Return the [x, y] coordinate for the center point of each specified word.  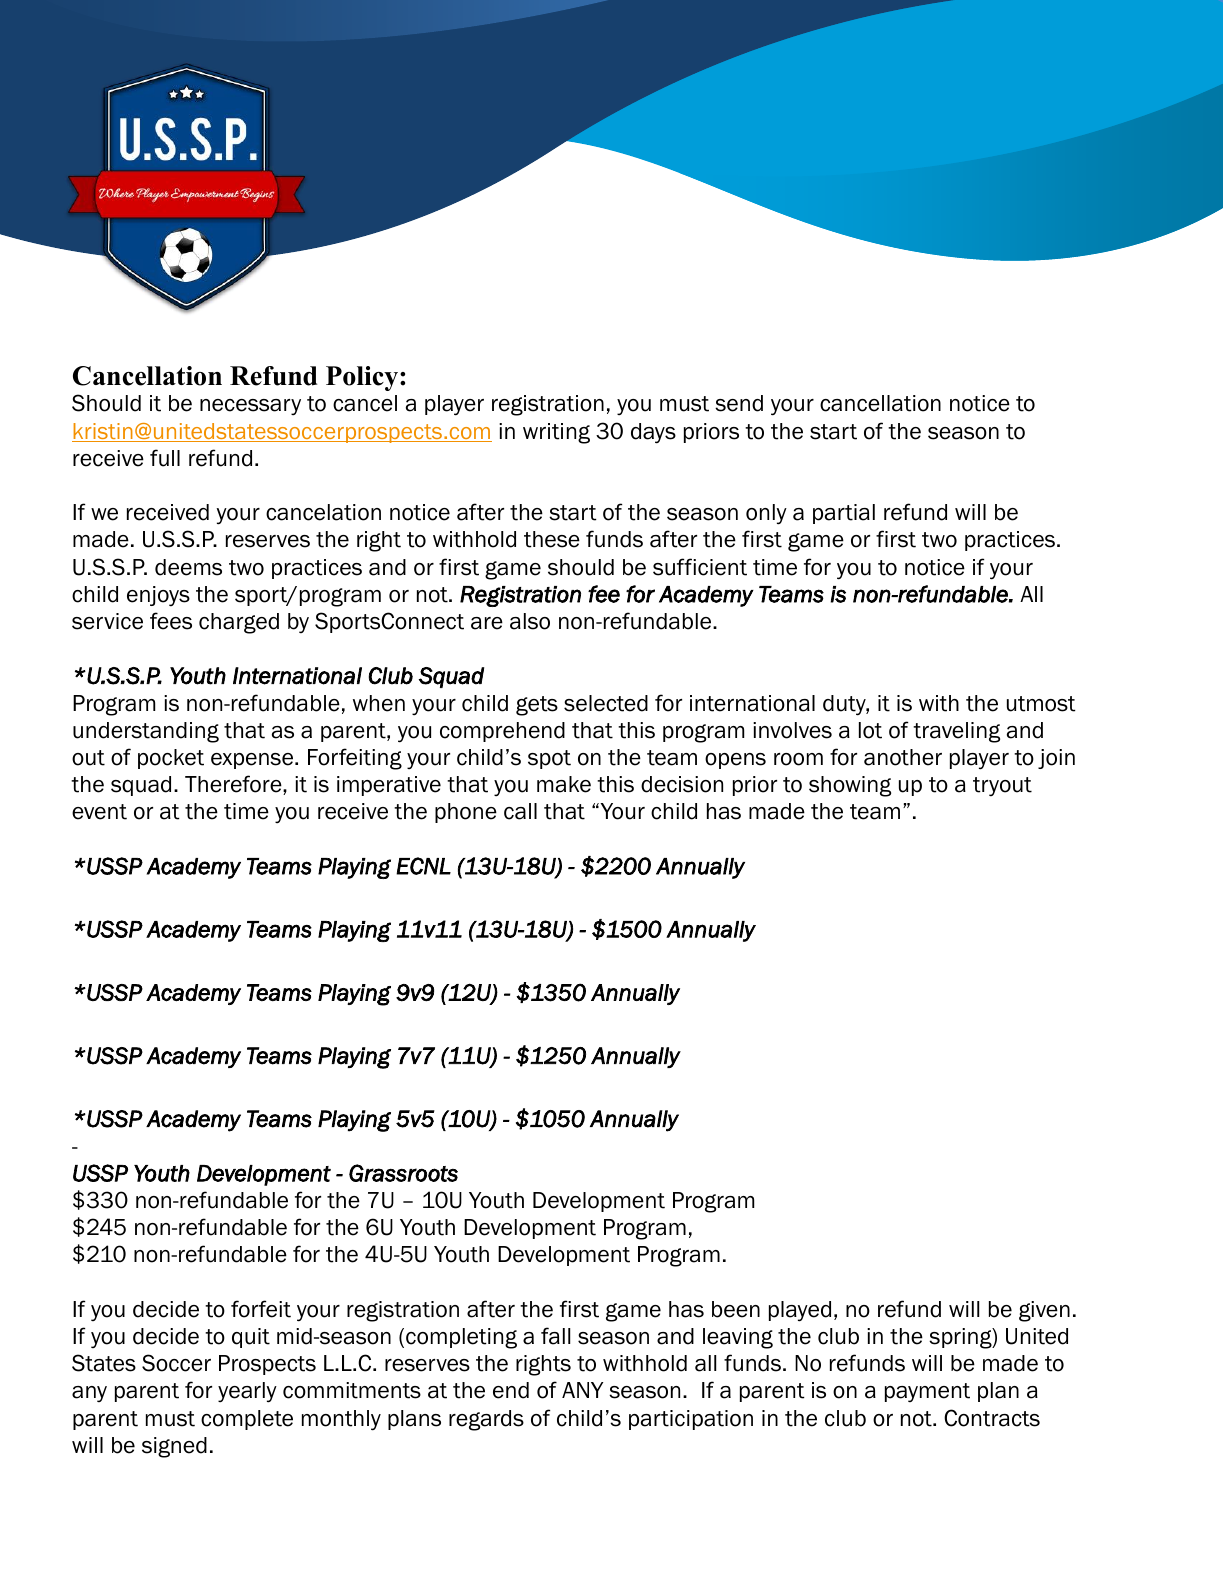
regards [486, 1420]
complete [247, 1420]
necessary [250, 407]
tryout [1002, 786]
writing [556, 433]
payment [927, 1392]
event [99, 812]
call [520, 811]
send [739, 403]
